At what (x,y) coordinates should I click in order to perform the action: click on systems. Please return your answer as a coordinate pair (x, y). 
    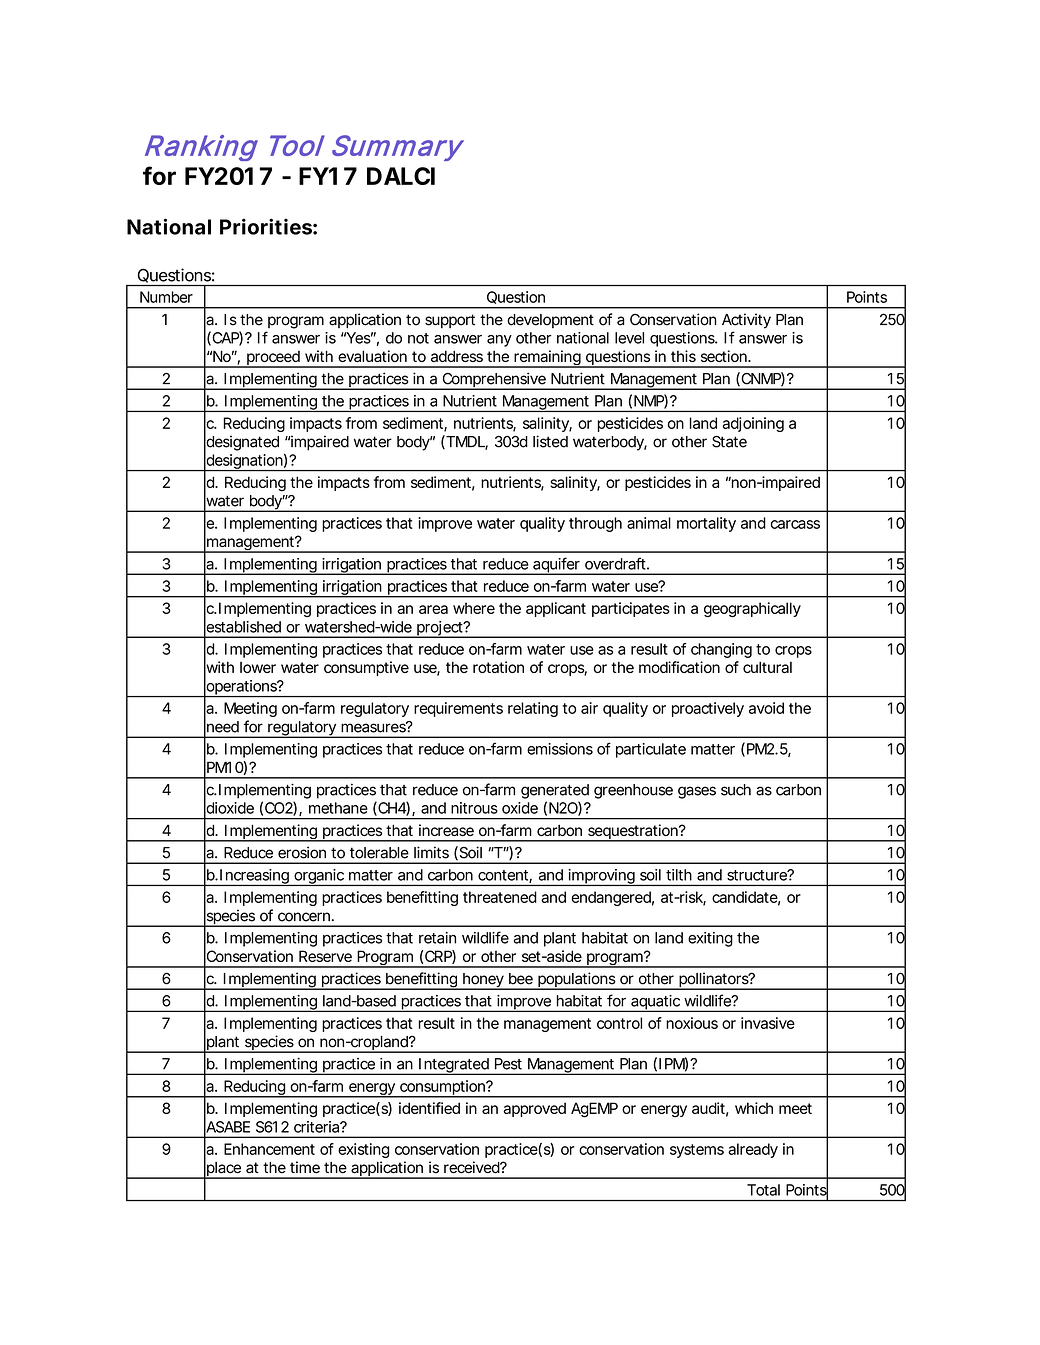
    Looking at the image, I should click on (697, 1151).
